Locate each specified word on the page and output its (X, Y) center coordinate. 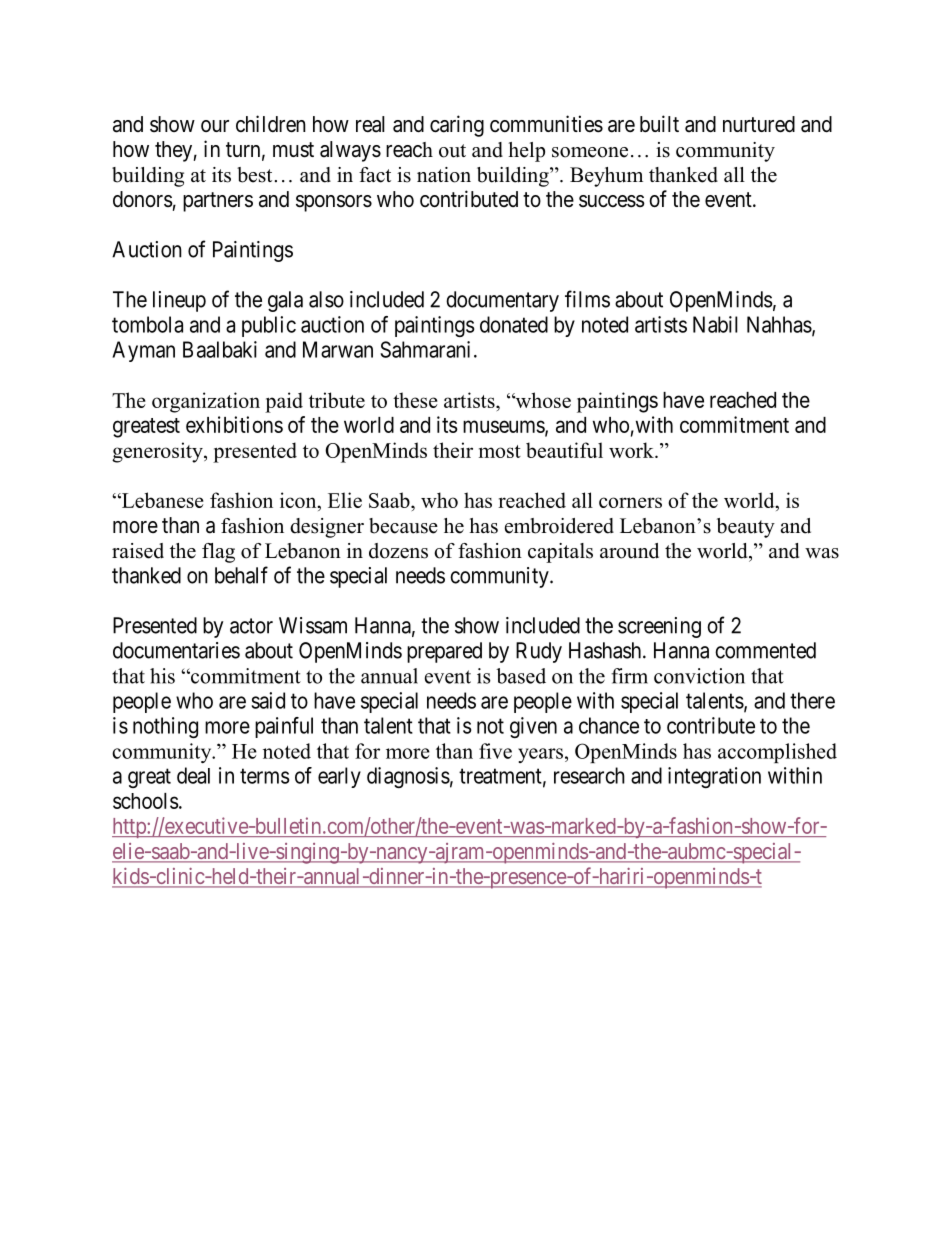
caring (457, 126)
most (500, 451)
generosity (158, 452)
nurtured (759, 124)
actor (251, 626)
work (632, 450)
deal (193, 775)
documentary (502, 301)
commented (765, 650)
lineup (179, 301)
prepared (444, 652)
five (495, 751)
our (215, 126)
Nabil (715, 324)
